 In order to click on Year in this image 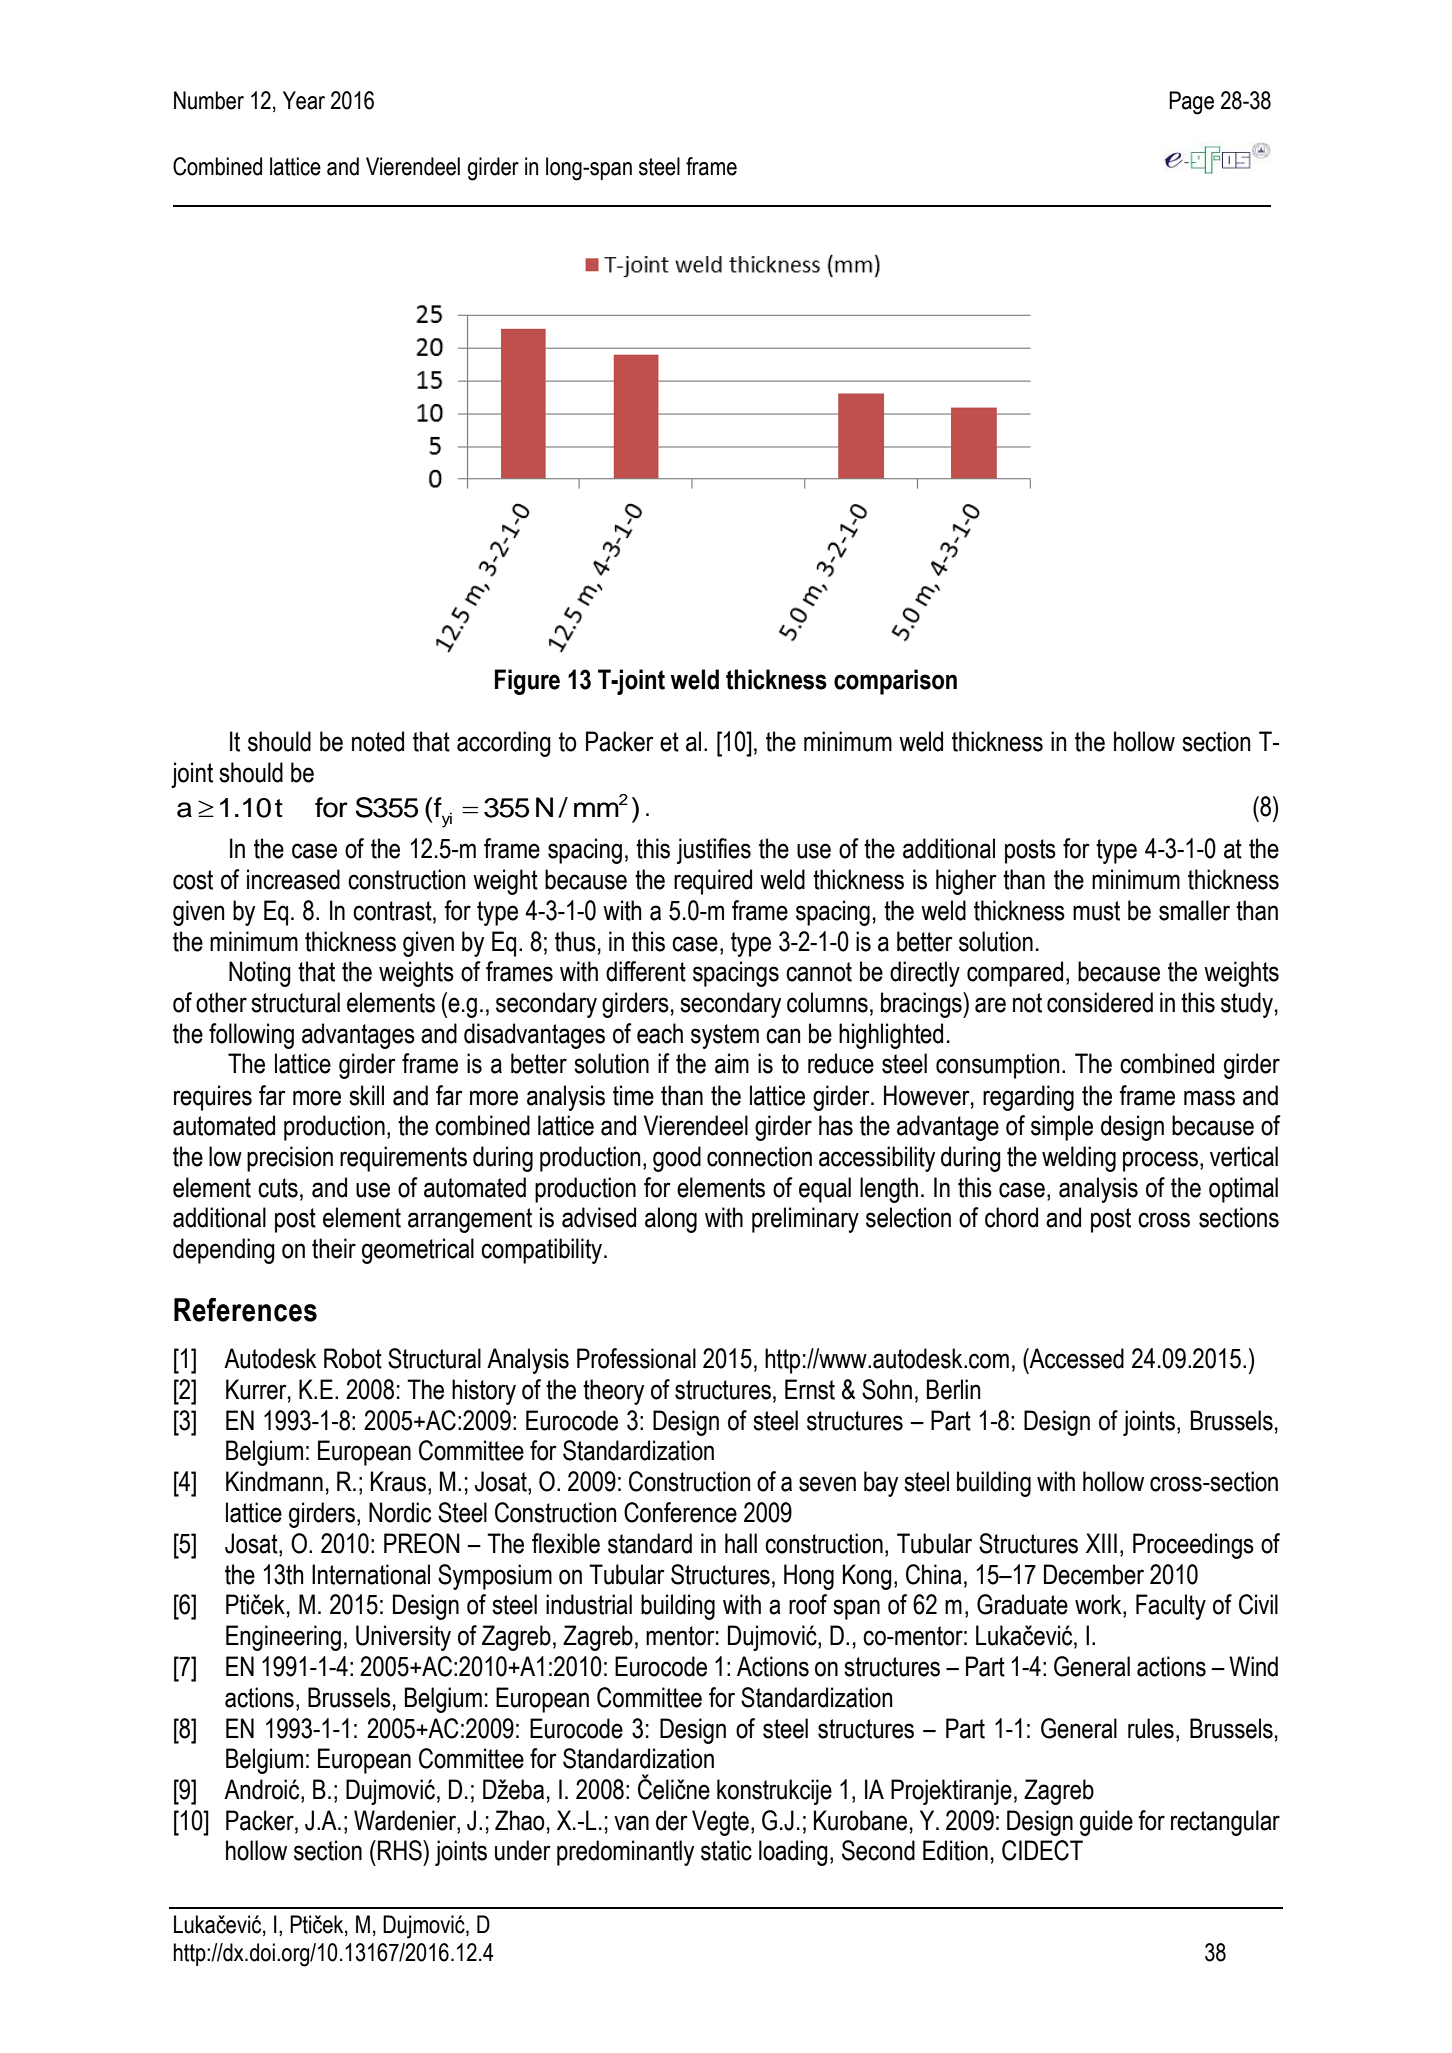, I will do `click(304, 100)`.
